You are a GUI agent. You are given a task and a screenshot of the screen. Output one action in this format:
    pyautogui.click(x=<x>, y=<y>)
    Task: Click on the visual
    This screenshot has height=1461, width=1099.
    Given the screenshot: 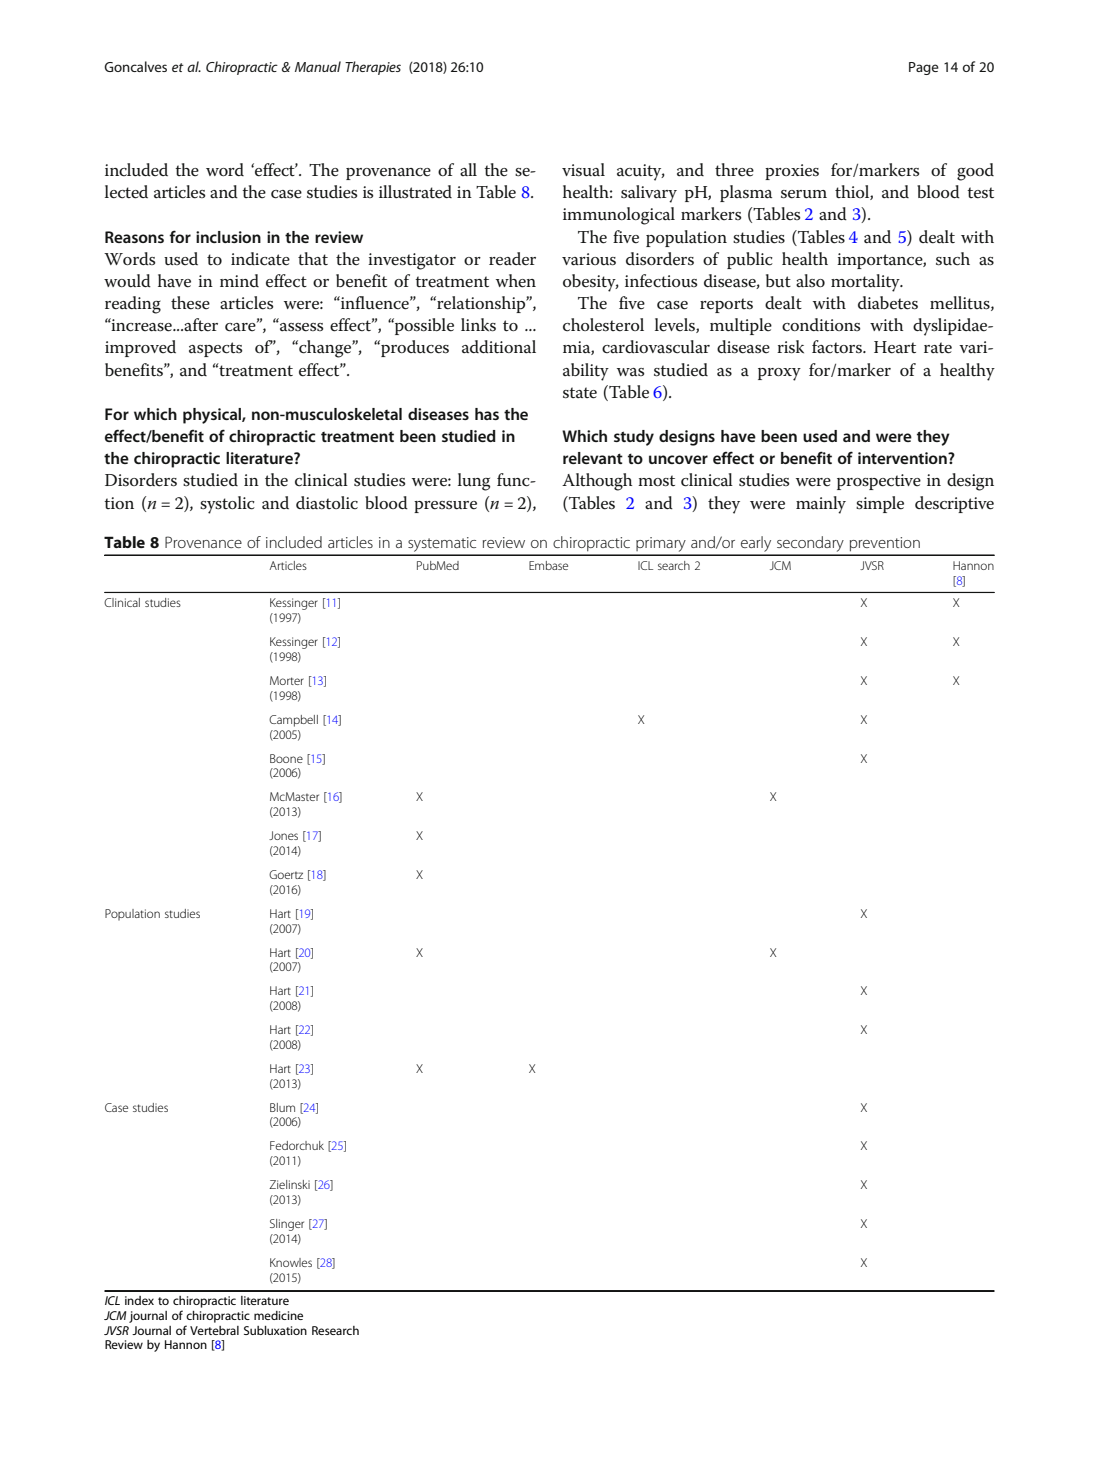 What is the action you would take?
    pyautogui.click(x=583, y=170)
